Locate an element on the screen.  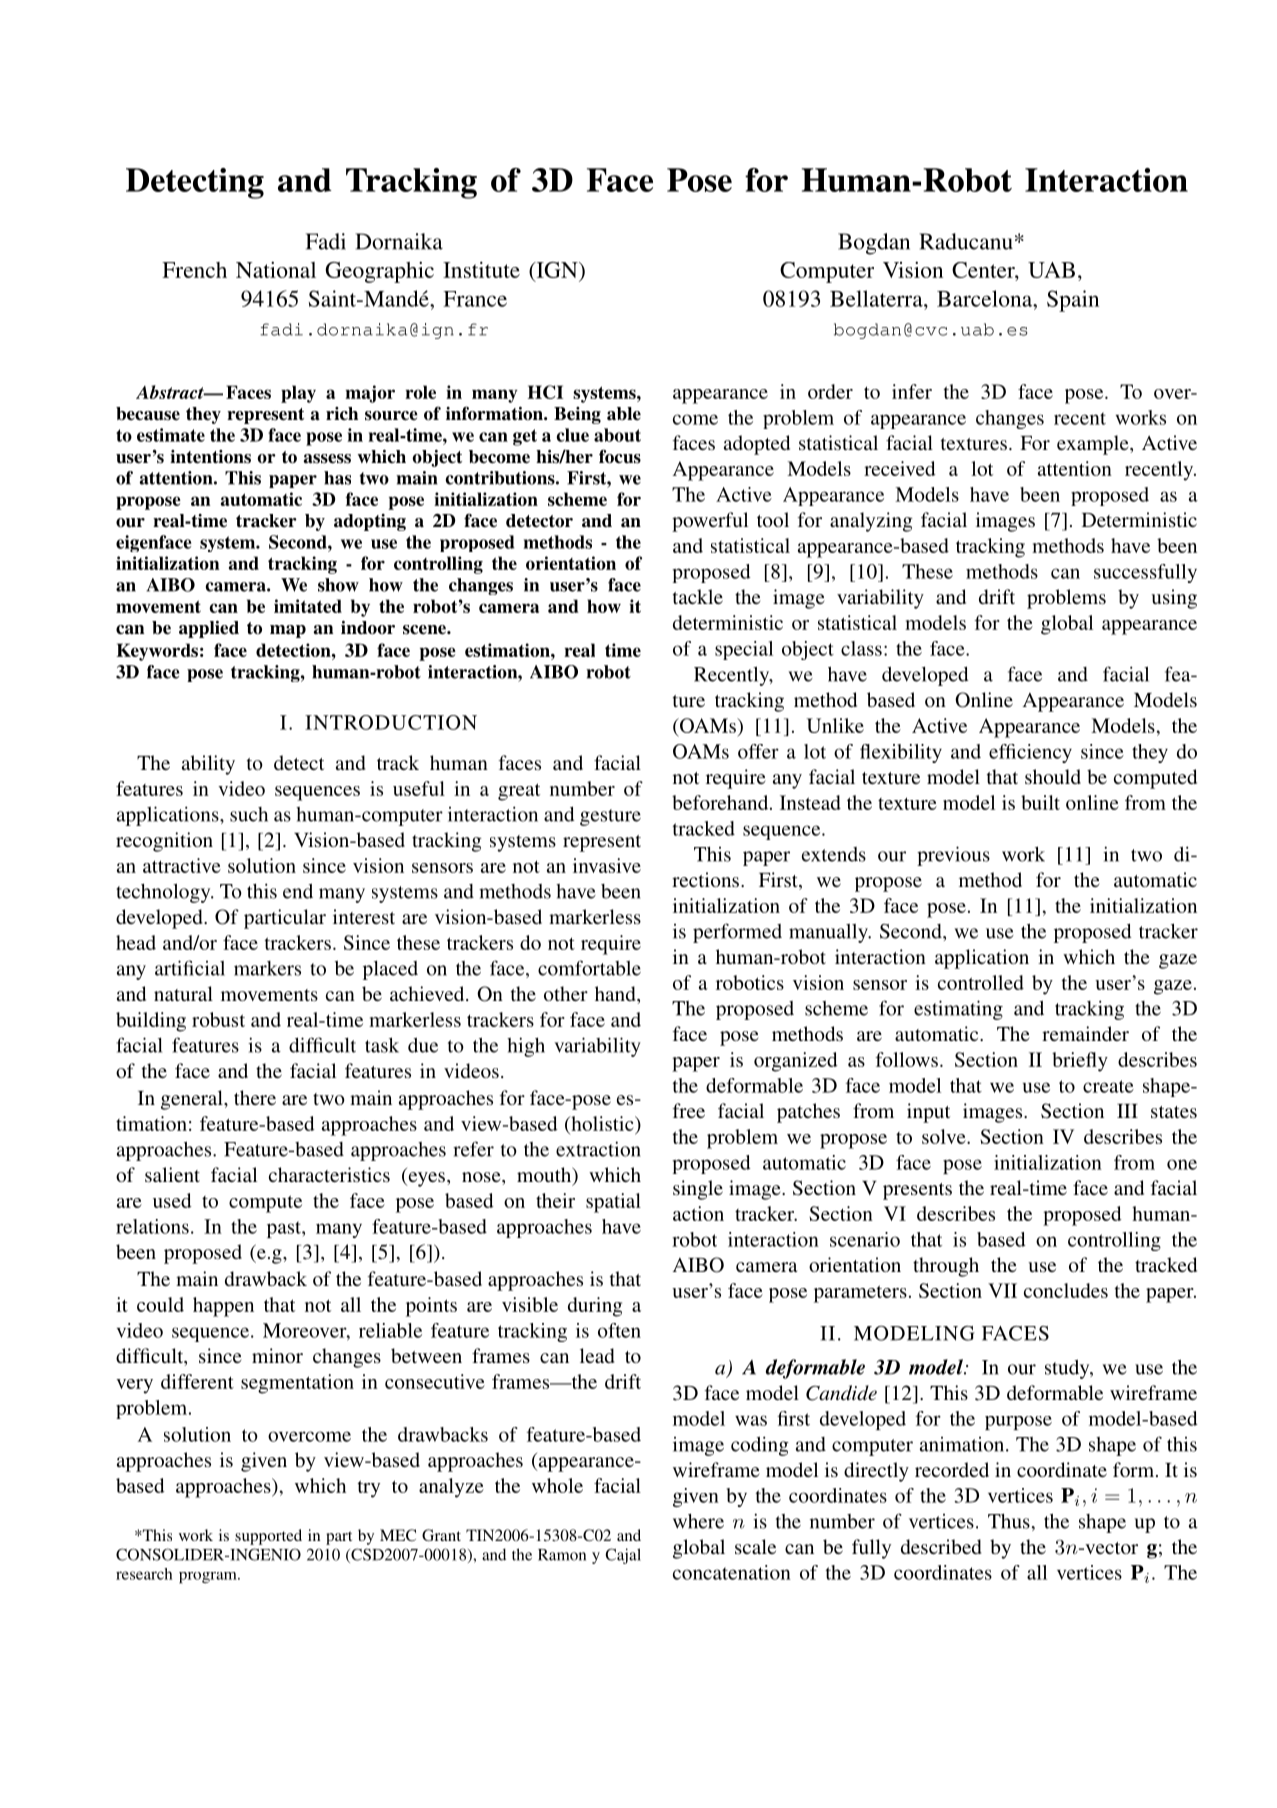
tackle is located at coordinates (698, 596).
